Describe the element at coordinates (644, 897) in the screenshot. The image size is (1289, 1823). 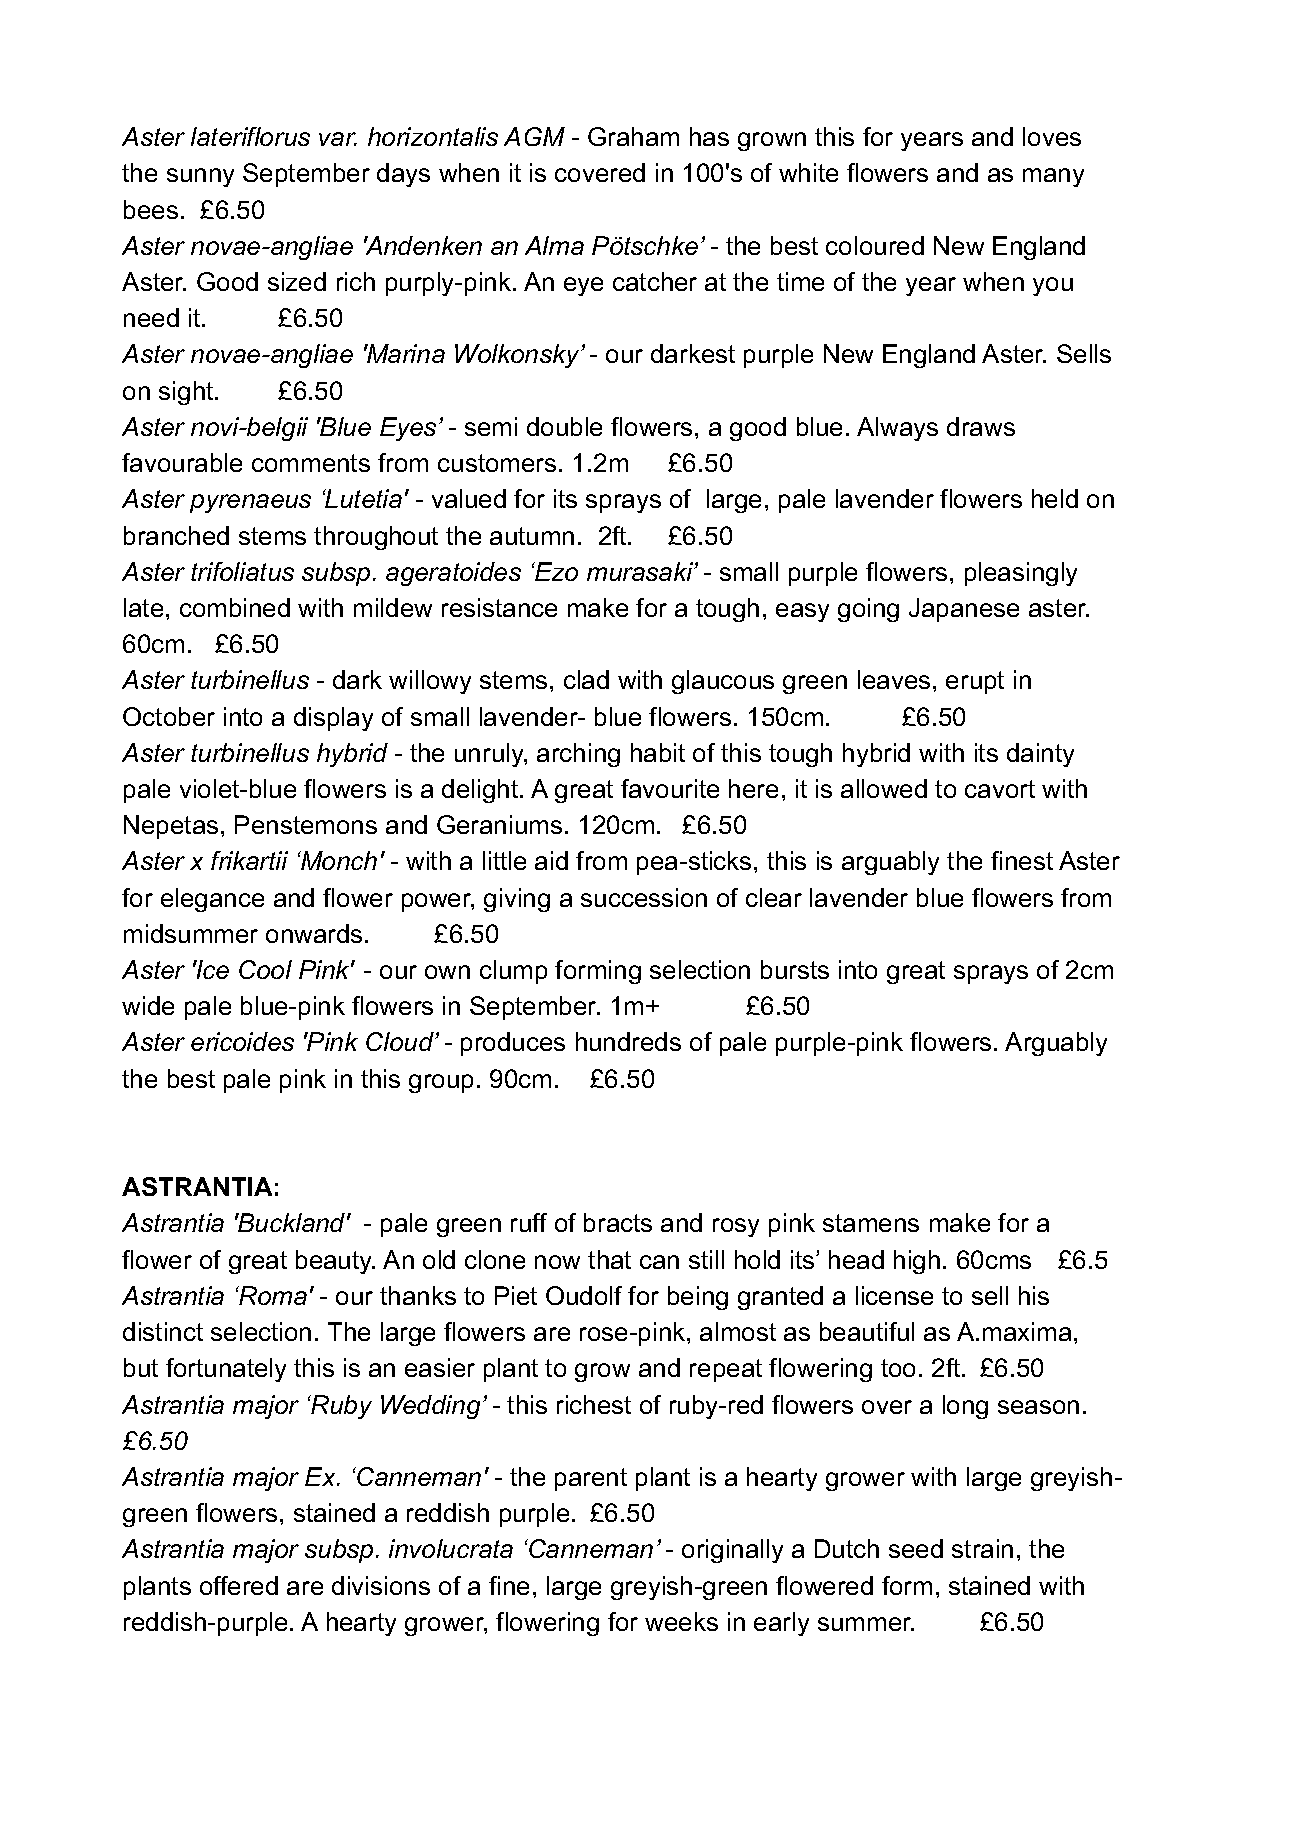
I see `succession` at that location.
